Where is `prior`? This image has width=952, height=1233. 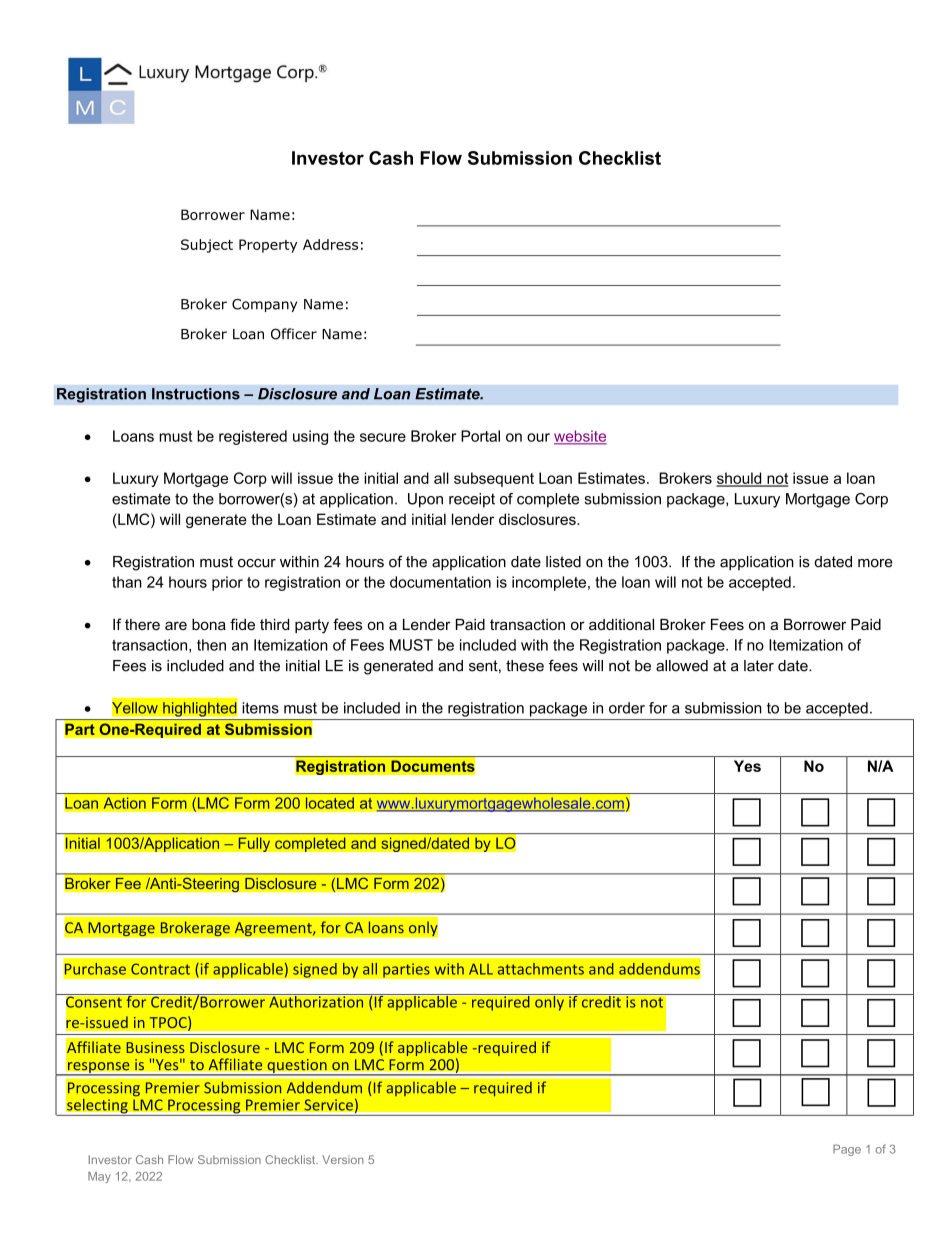 prior is located at coordinates (227, 583).
